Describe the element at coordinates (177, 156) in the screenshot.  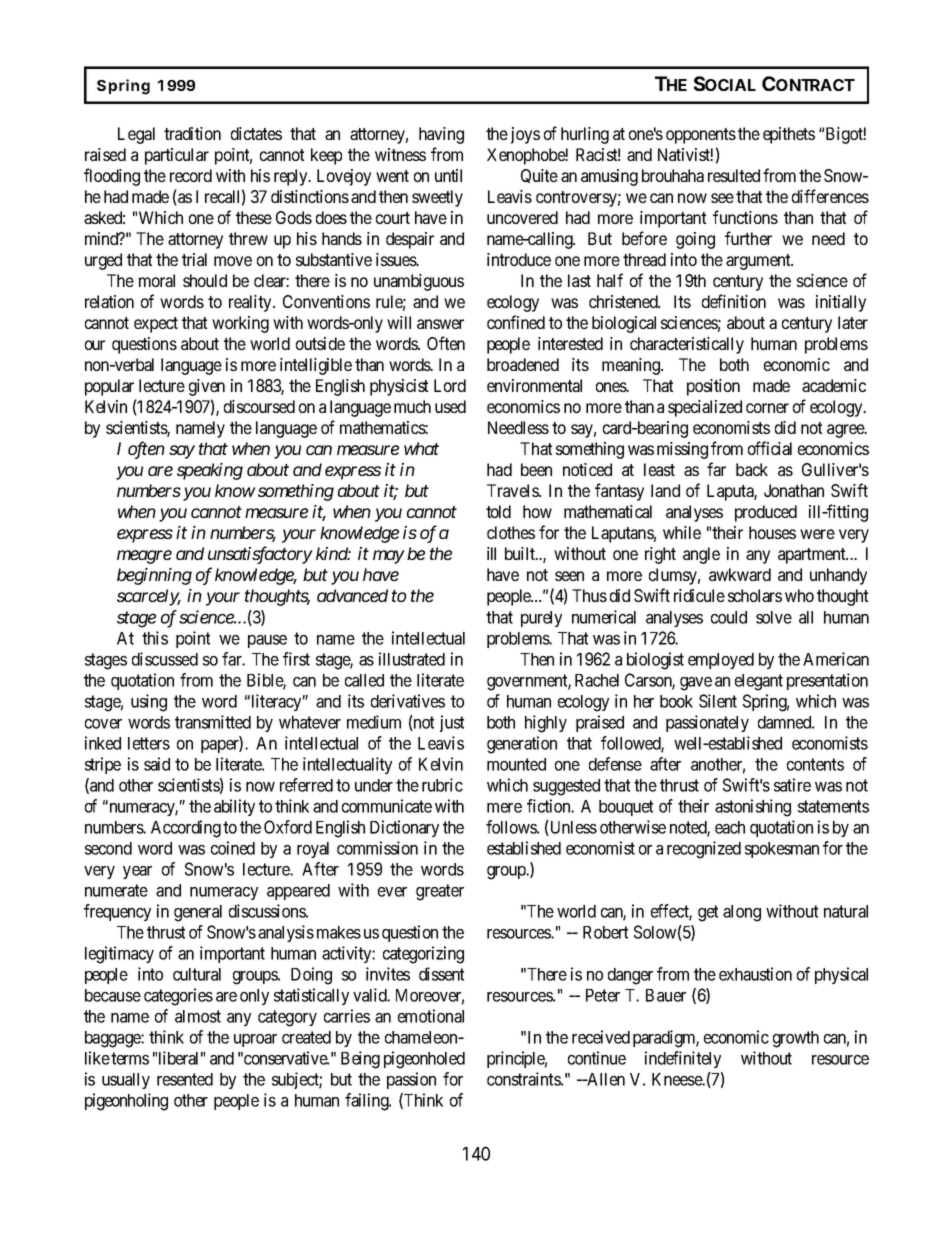
I see `particular` at that location.
